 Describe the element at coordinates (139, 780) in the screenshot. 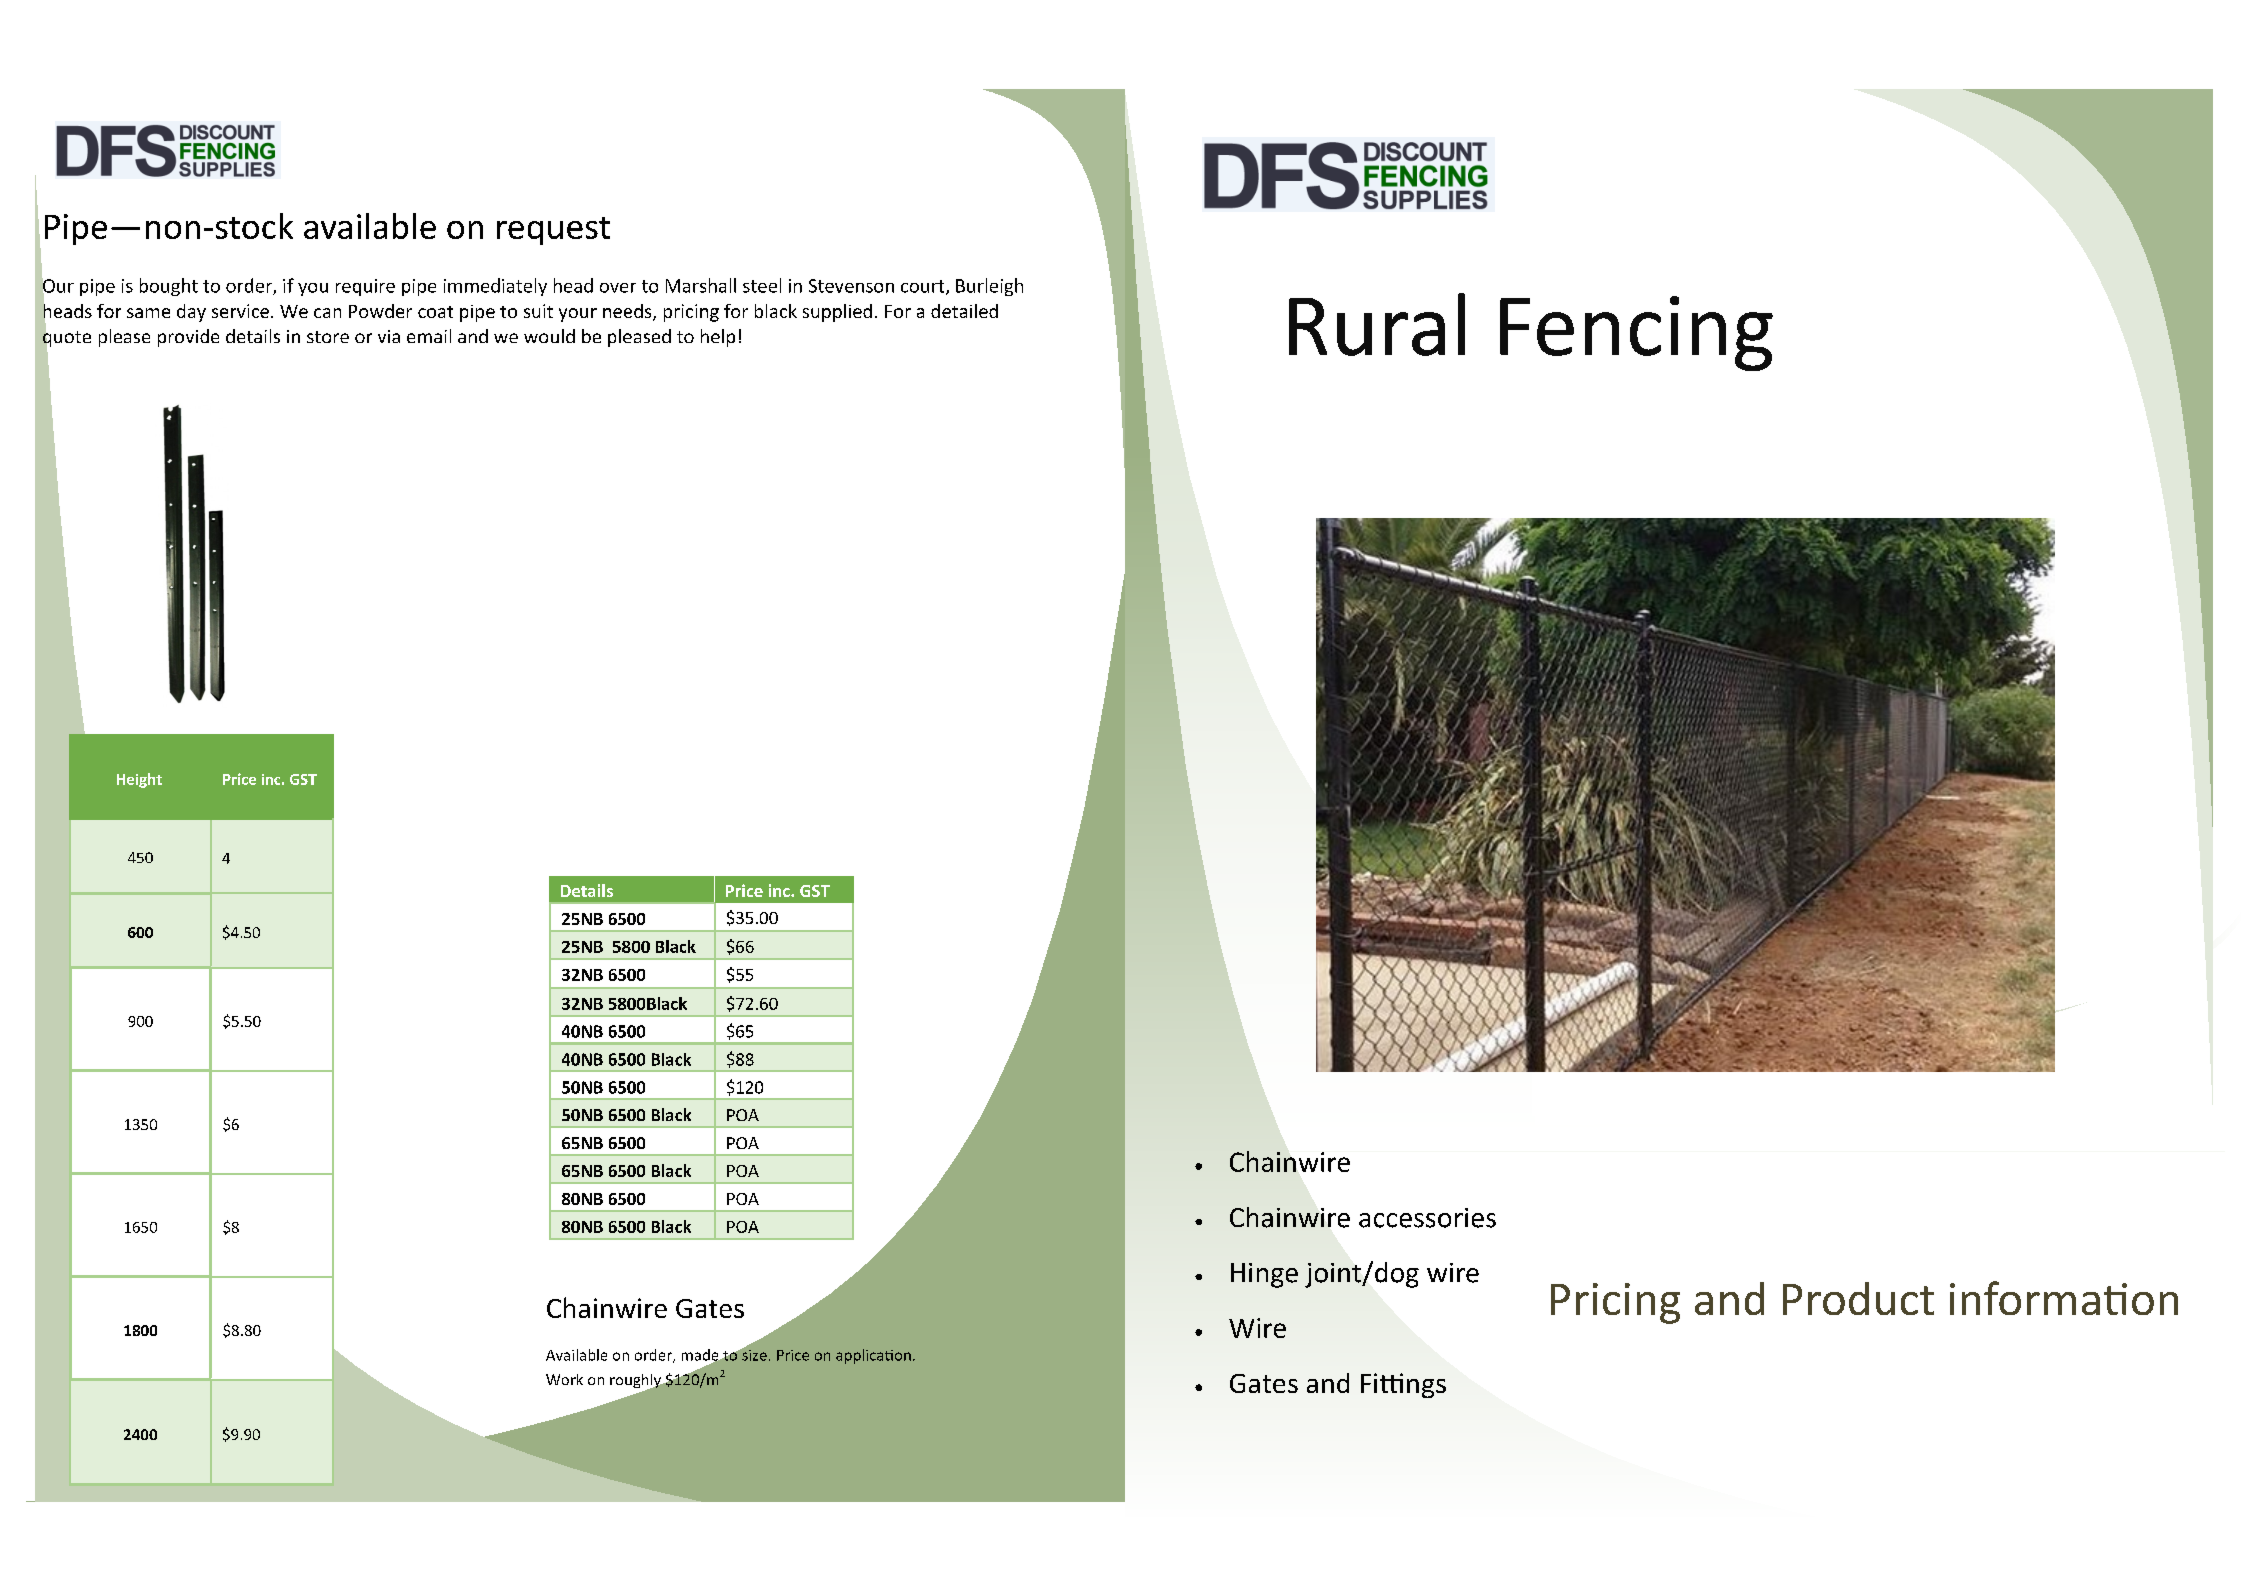

I see `Height` at that location.
